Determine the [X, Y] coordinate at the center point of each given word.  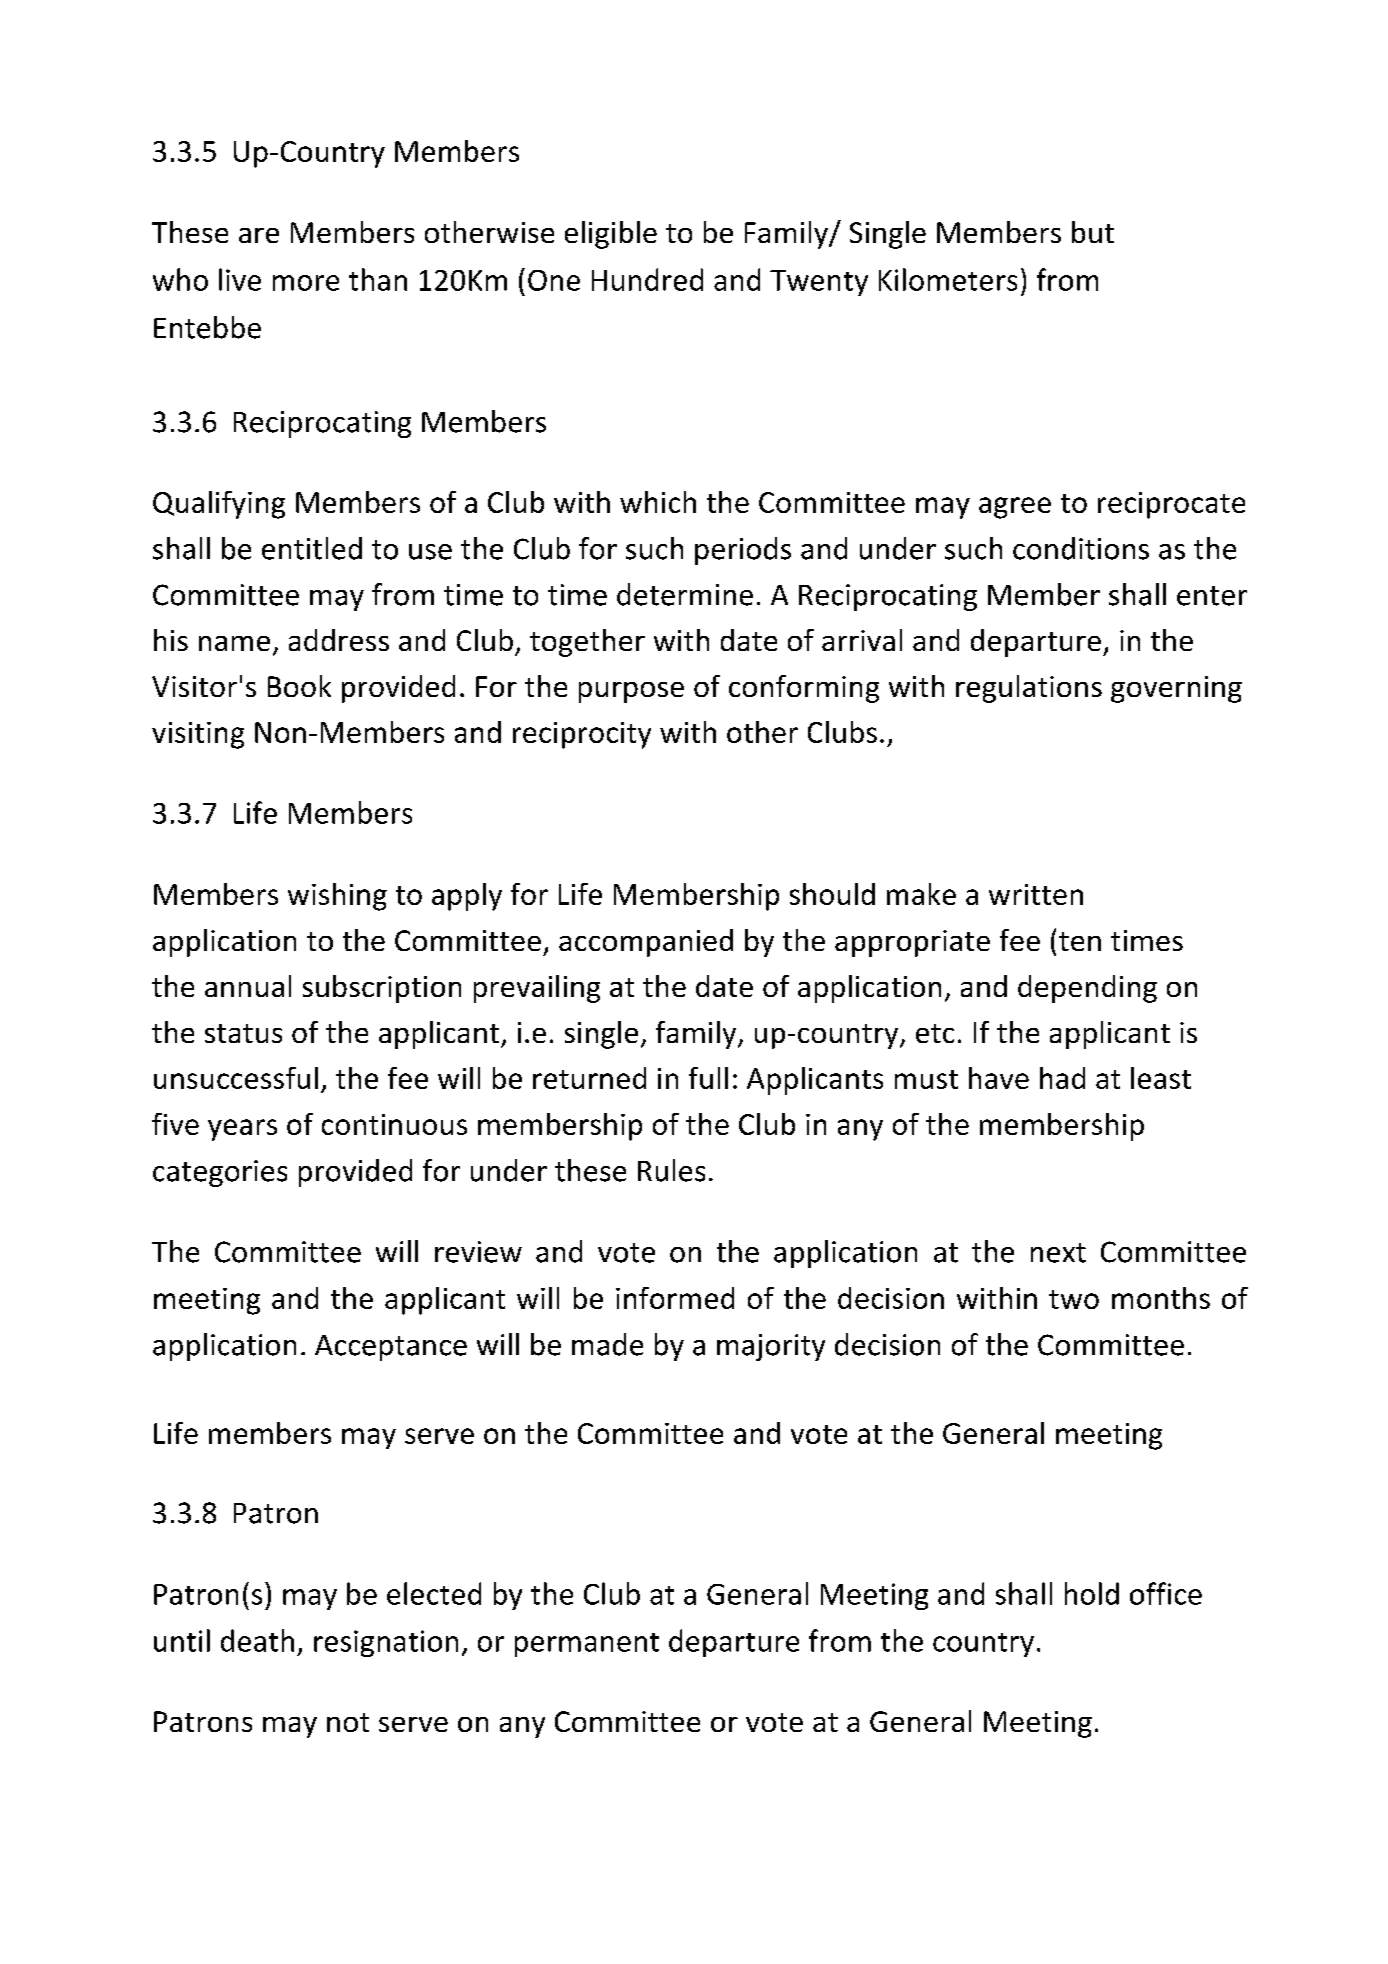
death [257, 1640]
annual [248, 986]
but [1093, 232]
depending [1087, 989]
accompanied [646, 943]
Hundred [647, 279]
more [306, 283]
